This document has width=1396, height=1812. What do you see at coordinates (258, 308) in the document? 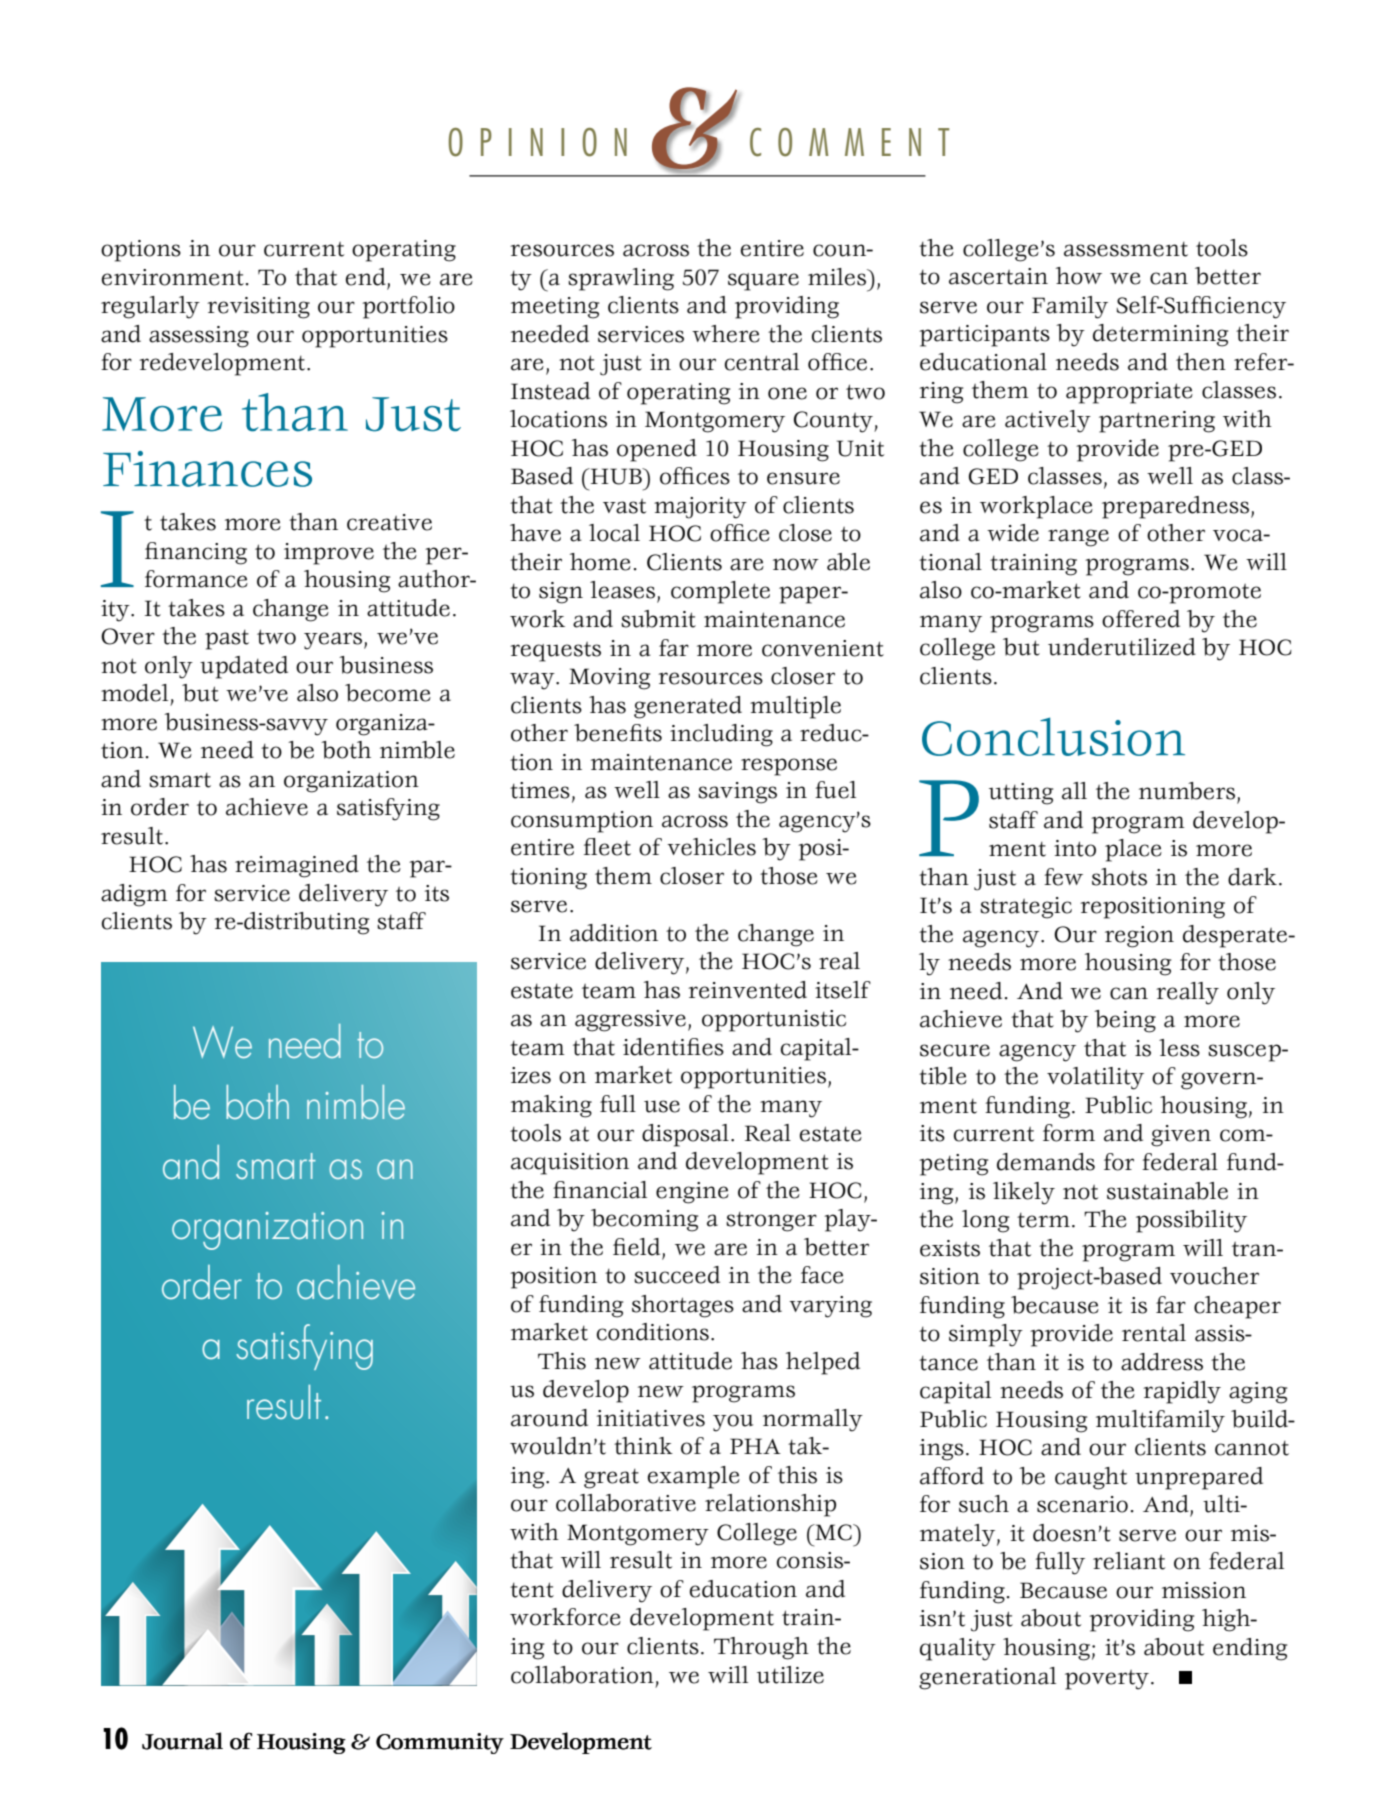
I see `revisiting` at bounding box center [258, 308].
